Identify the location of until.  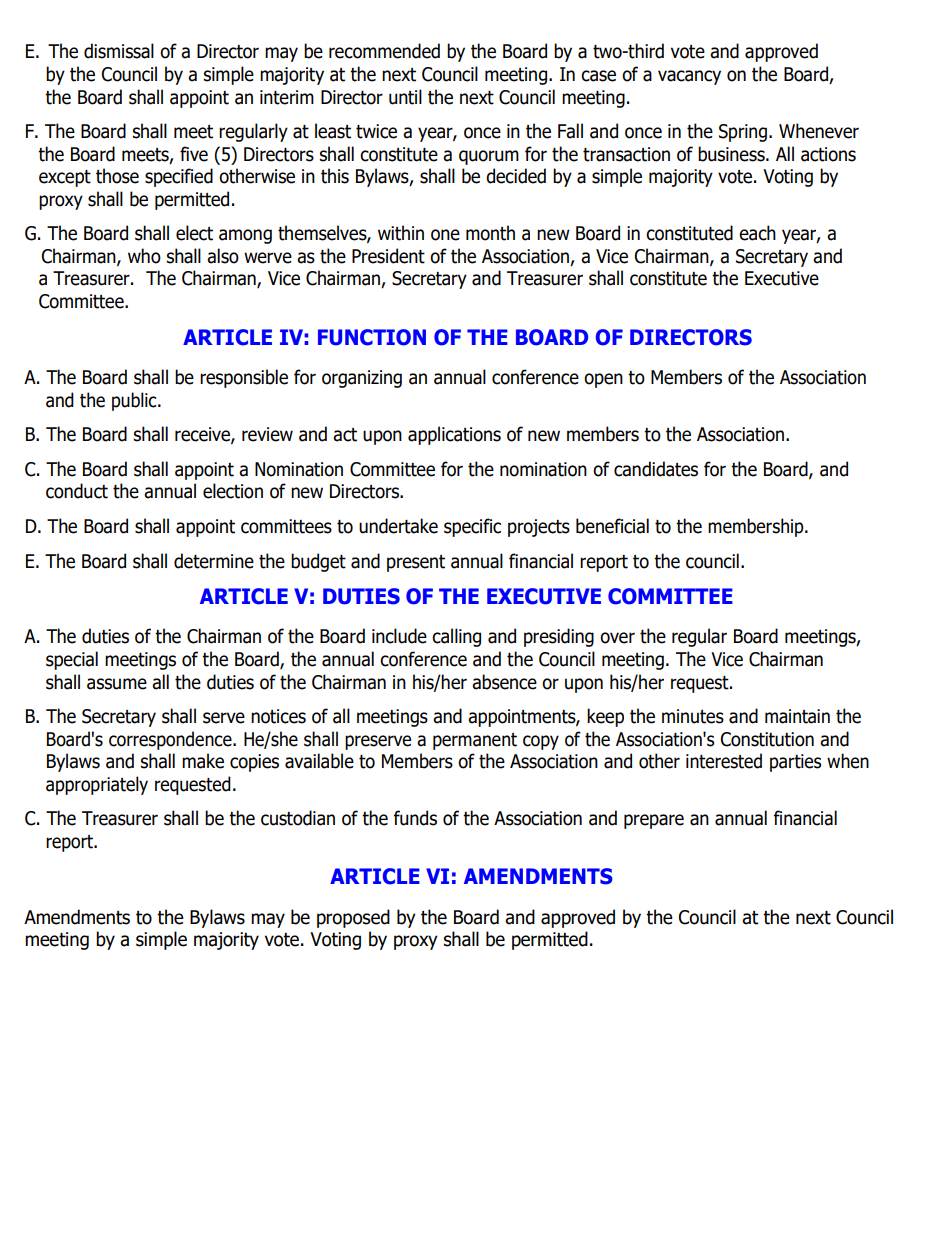
(405, 97).
